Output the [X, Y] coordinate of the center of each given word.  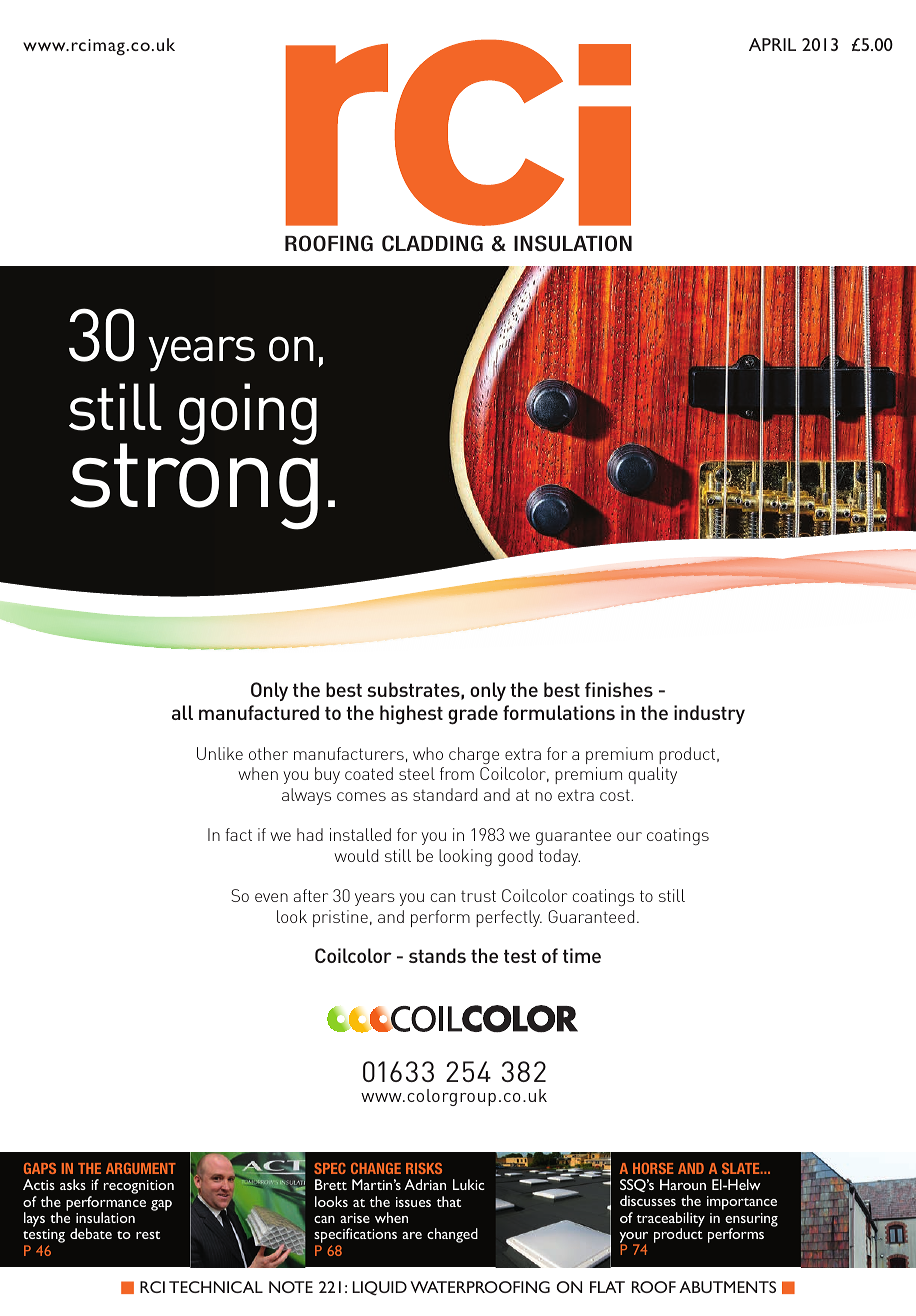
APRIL [772, 44]
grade [473, 715]
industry [709, 714]
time [582, 955]
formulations [559, 712]
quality [652, 775]
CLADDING [432, 243]
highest [411, 715]
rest [148, 1235]
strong [194, 486]
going [248, 414]
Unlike [220, 753]
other [268, 753]
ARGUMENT [141, 1168]
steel [417, 773]
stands [437, 955]
